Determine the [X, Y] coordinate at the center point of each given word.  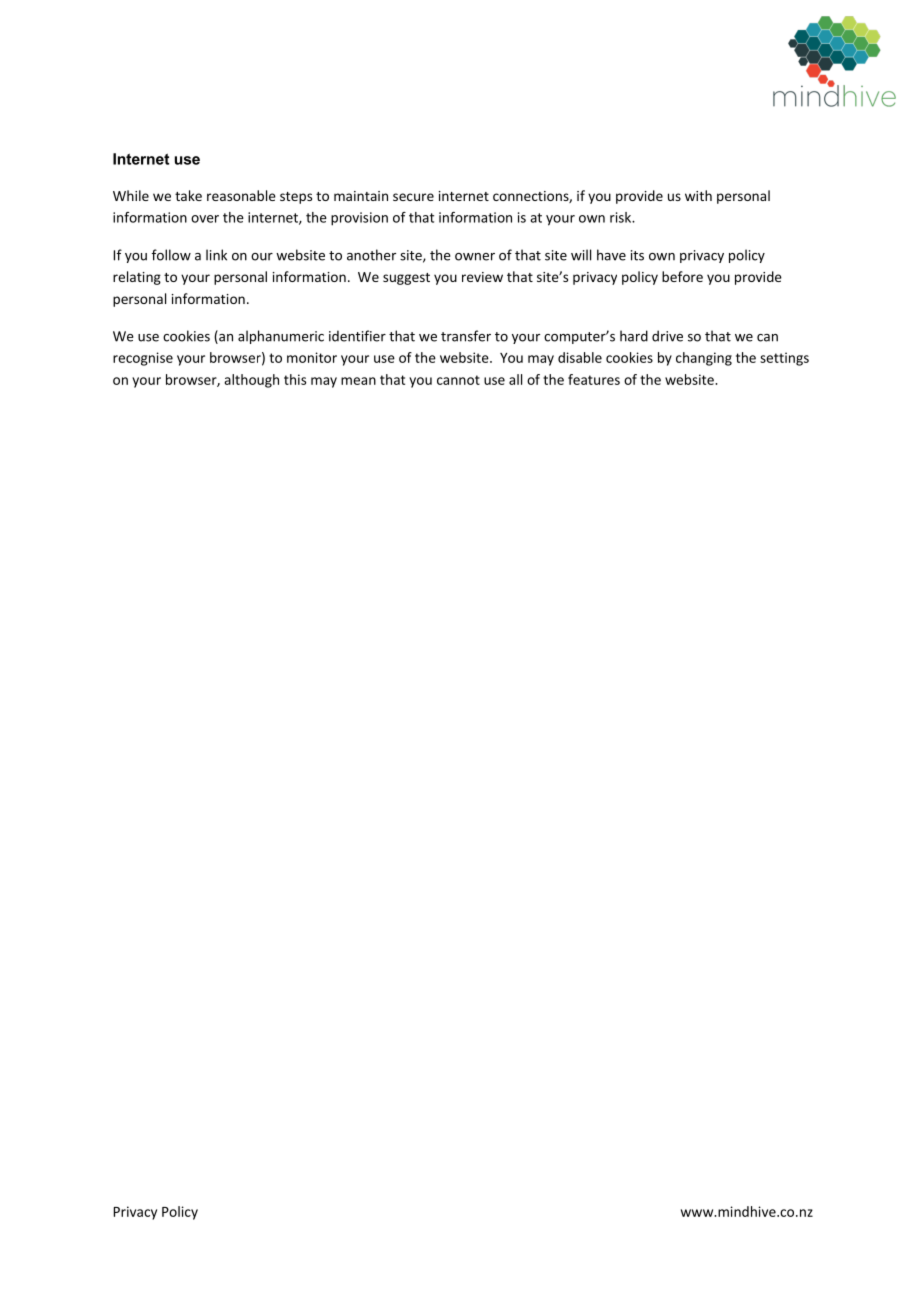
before [682, 276]
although [251, 381]
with [698, 195]
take [188, 195]
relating [137, 278]
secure [413, 197]
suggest [406, 279]
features [594, 379]
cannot [458, 380]
